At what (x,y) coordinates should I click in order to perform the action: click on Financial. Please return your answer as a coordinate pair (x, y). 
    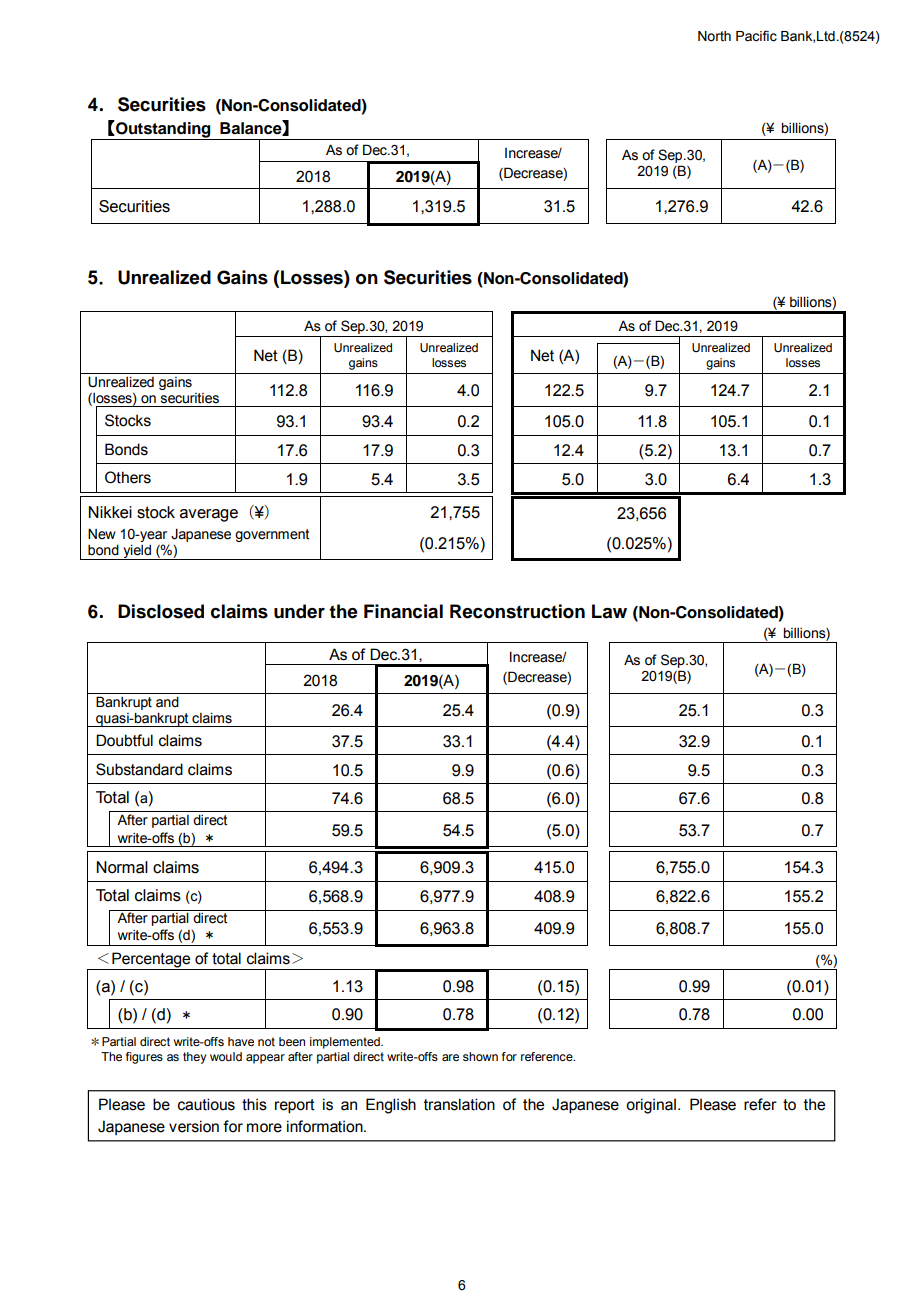
    Looking at the image, I should click on (403, 611).
